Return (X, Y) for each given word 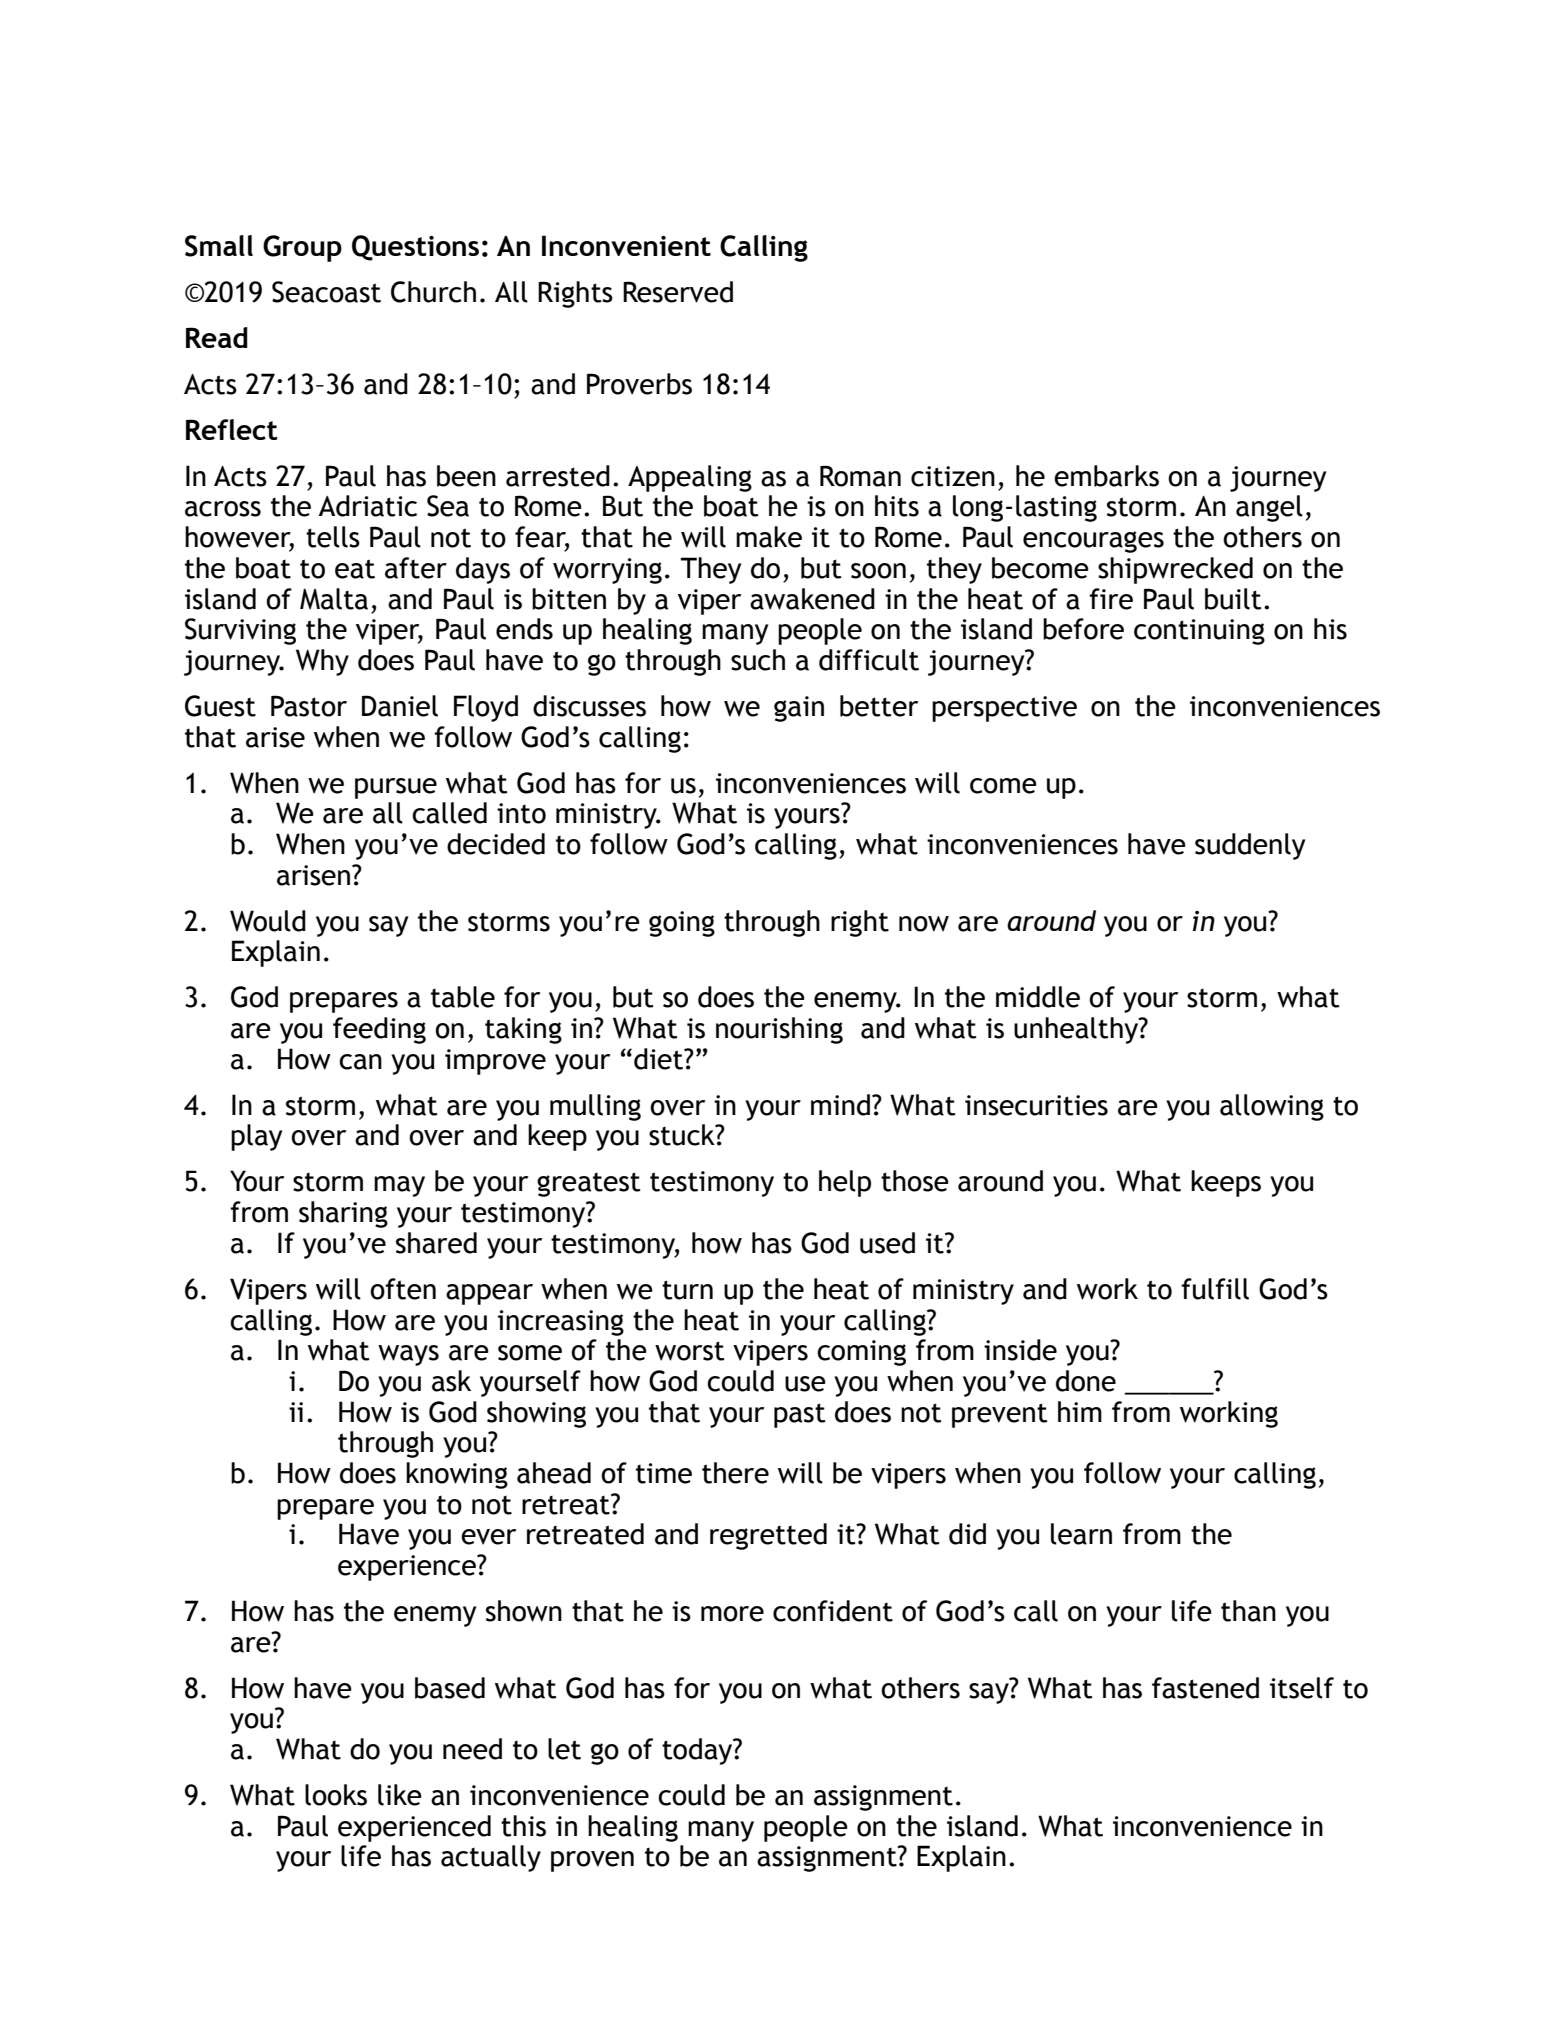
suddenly (1250, 846)
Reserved (678, 292)
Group (302, 248)
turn (687, 1290)
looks (336, 1795)
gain (799, 709)
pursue (396, 788)
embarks (1106, 476)
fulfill (1215, 1289)
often (403, 1289)
